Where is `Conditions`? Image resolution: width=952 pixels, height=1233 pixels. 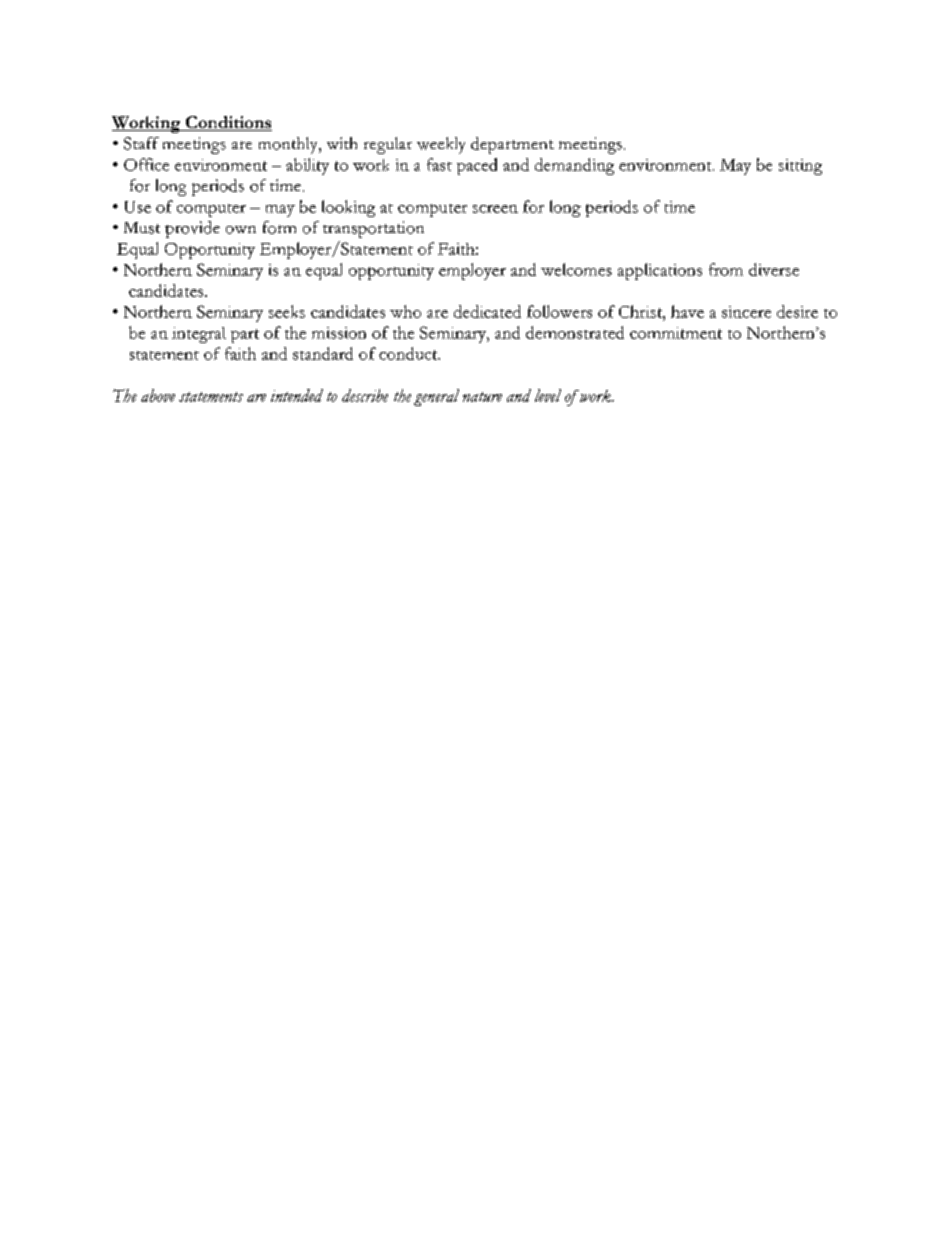 Conditions is located at coordinates (227, 123).
